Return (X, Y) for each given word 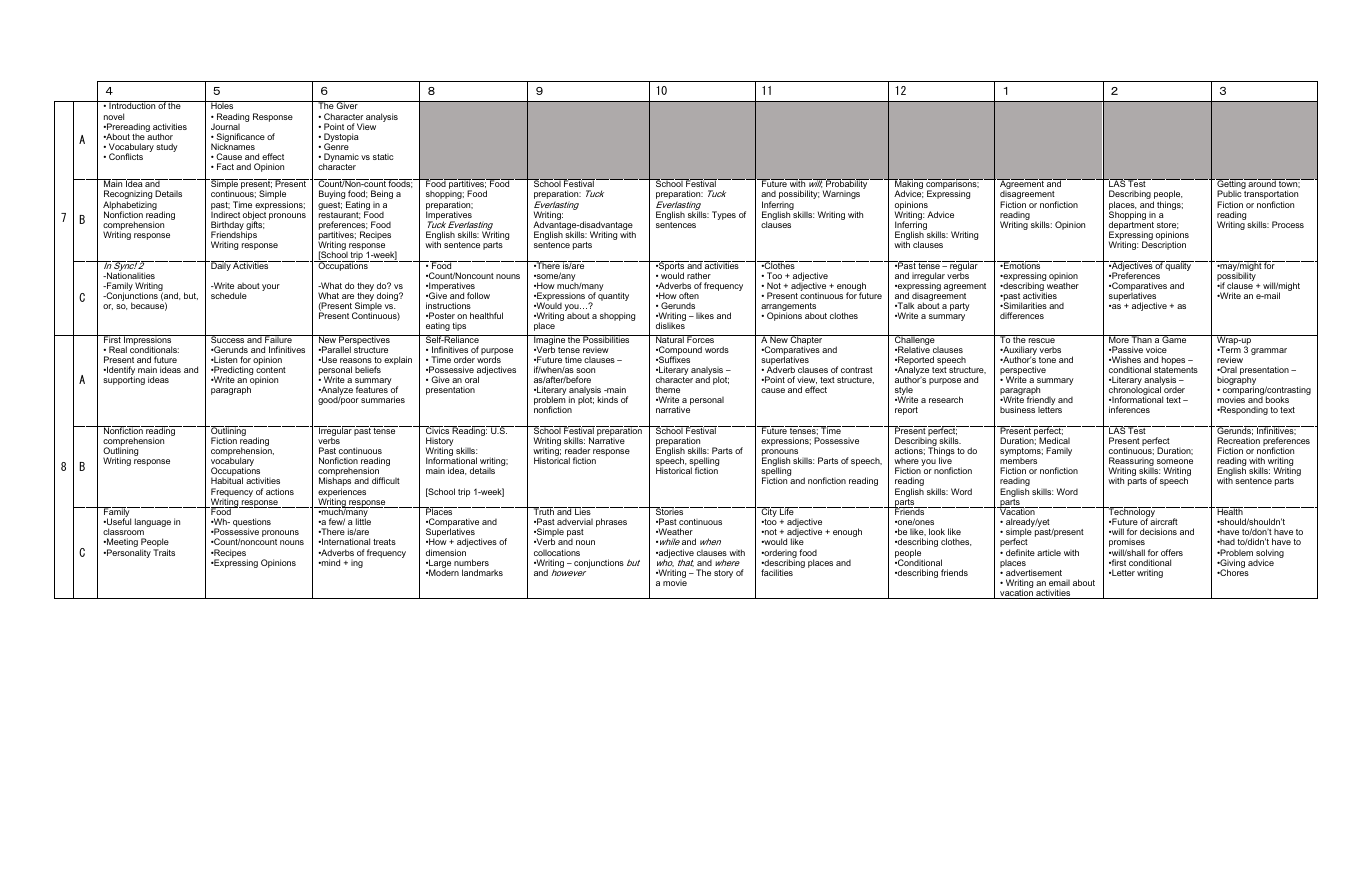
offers (1172, 552)
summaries (383, 399)
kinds (608, 399)
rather (699, 275)
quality (1179, 266)
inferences (1129, 409)
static (383, 157)
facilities (777, 572)
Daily (220, 266)
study (167, 147)
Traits (164, 552)
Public (1229, 193)
